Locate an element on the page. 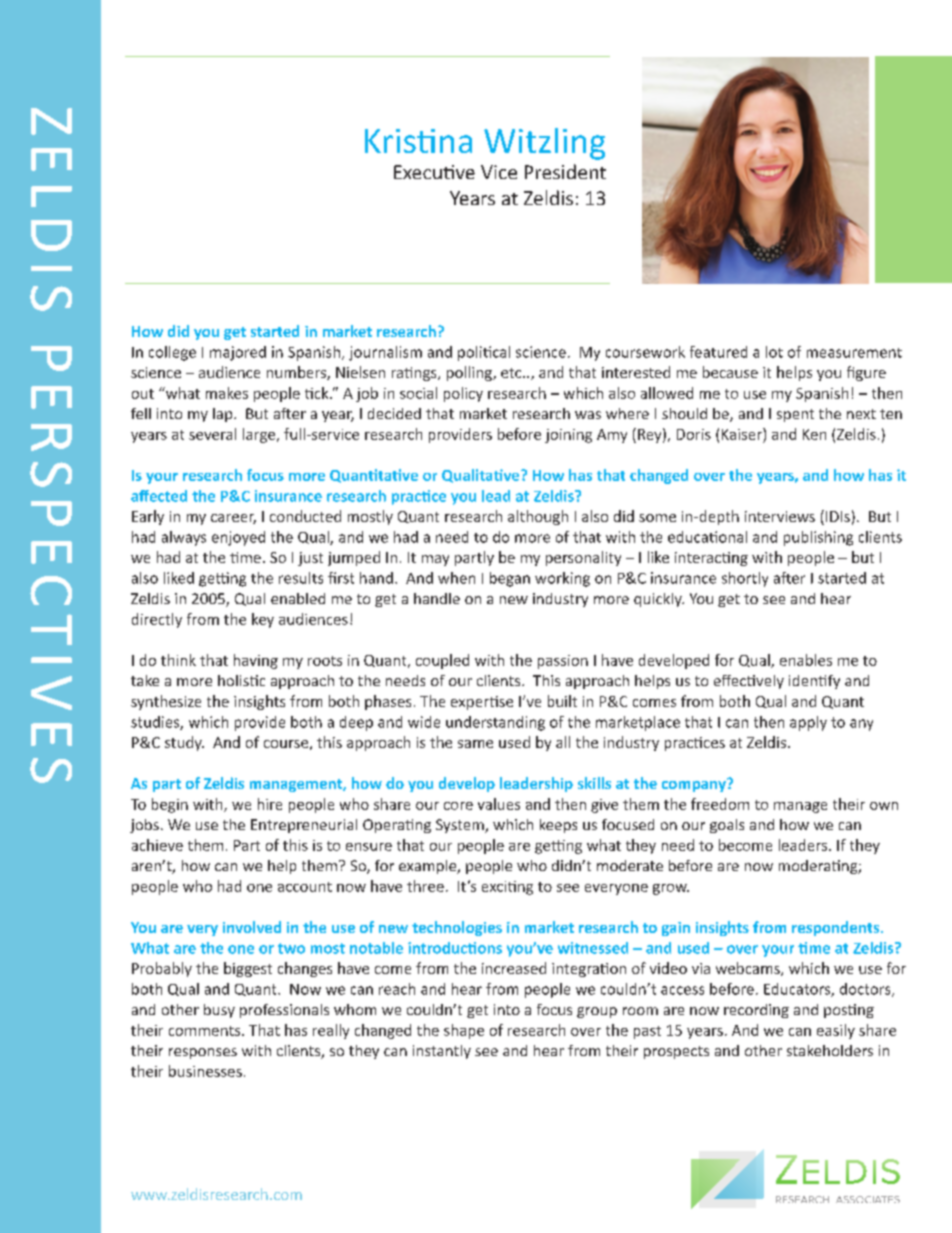 This page has height=1233, width=952. Ken is located at coordinates (814, 434).
